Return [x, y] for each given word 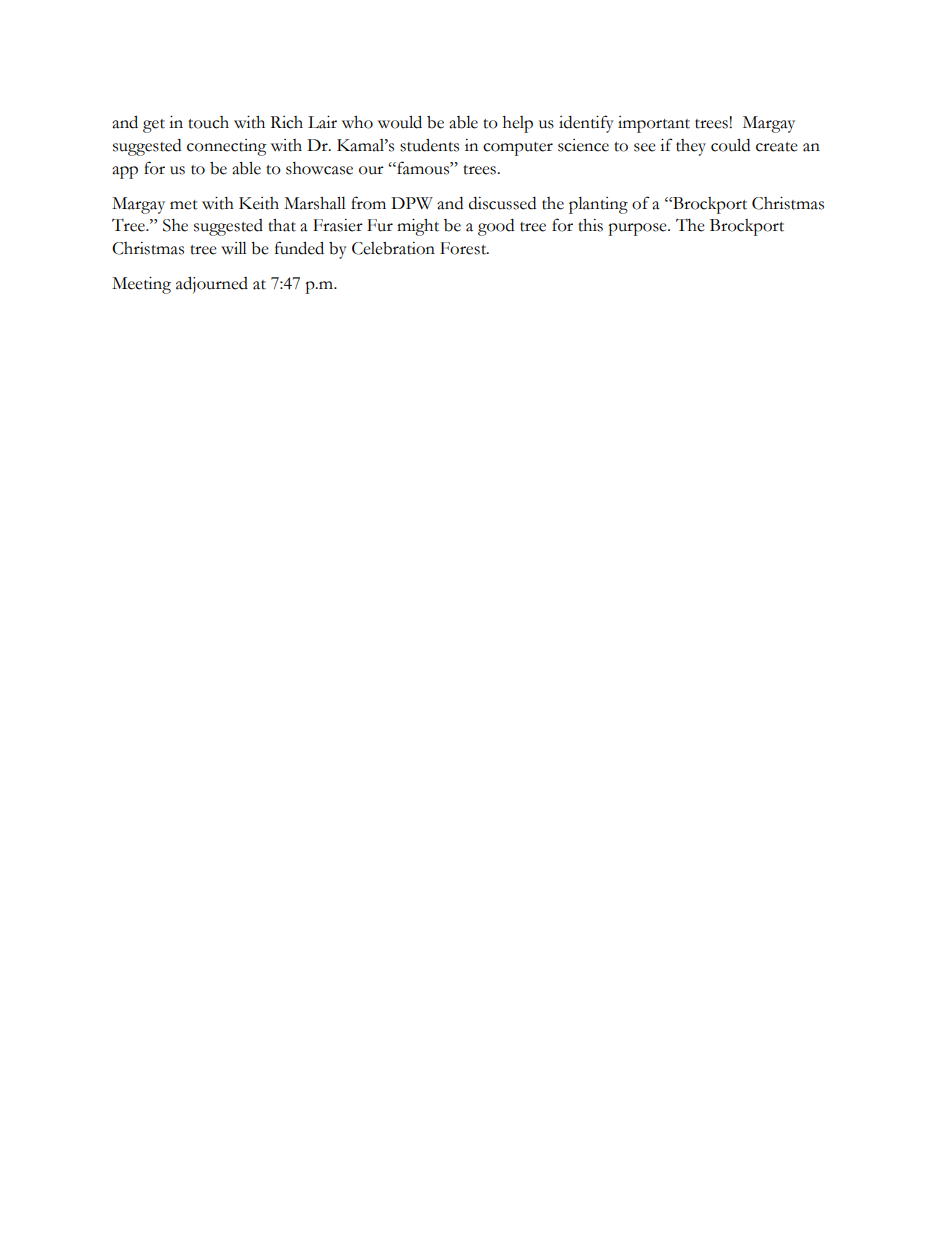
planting [598, 205]
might [418, 227]
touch [208, 122]
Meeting [141, 285]
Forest [464, 248]
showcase [319, 168]
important [654, 124]
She [175, 225]
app [125, 172]
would [400, 122]
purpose [638, 229]
